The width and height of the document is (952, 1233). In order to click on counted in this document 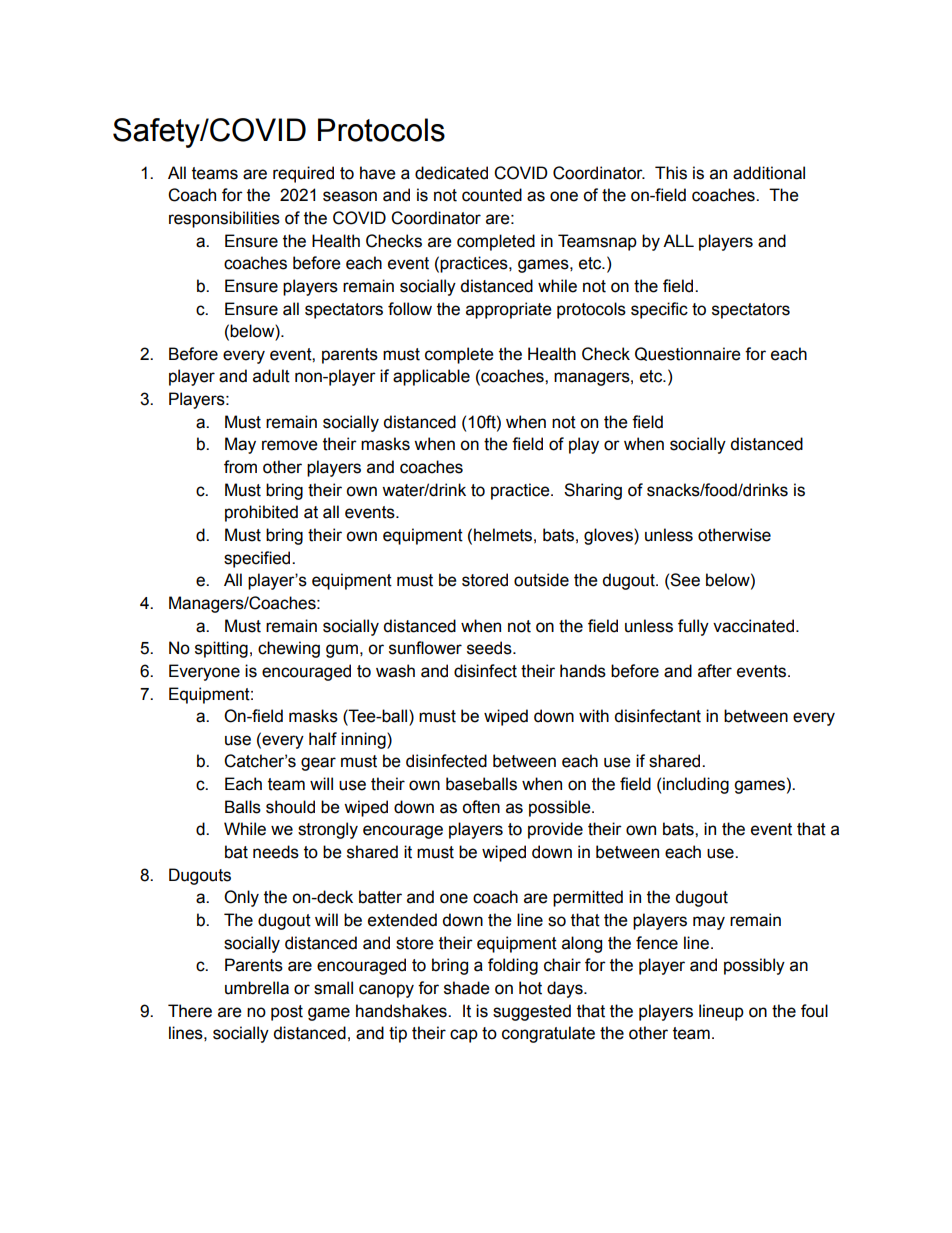, I will do `click(492, 195)`.
